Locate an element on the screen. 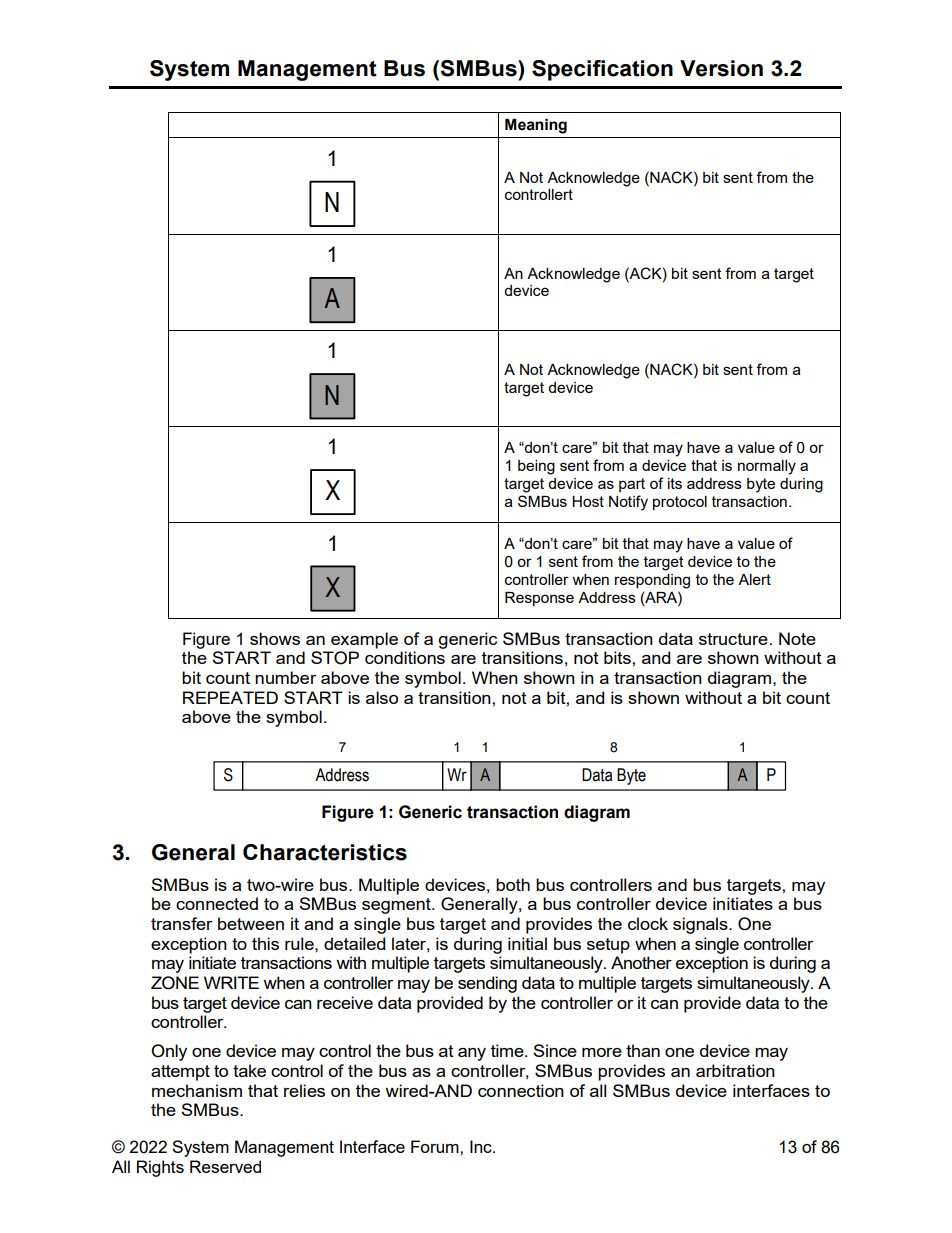 Image resolution: width=952 pixels, height=1233 pixels. Meaning is located at coordinates (536, 126).
